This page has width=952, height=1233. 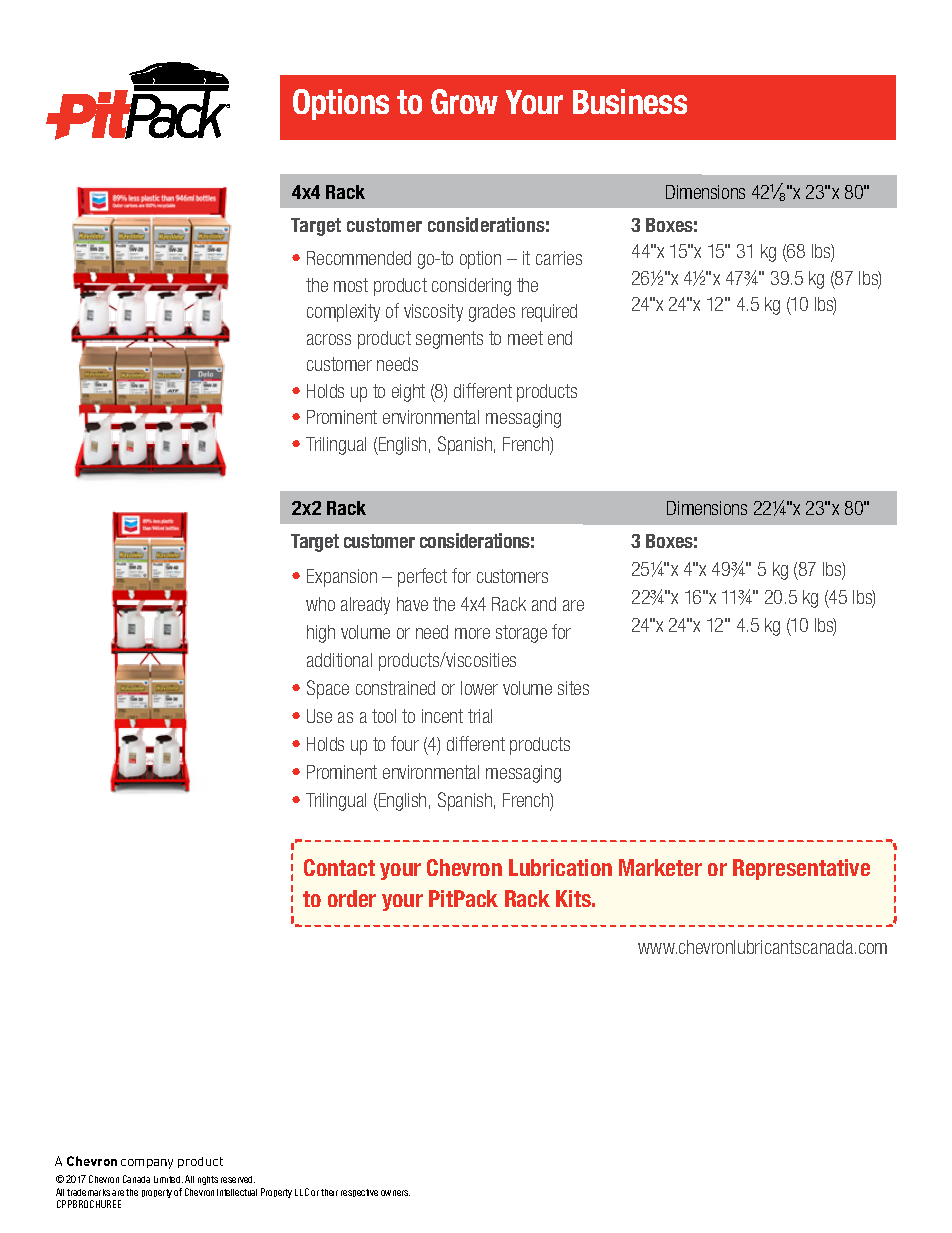 I want to click on high, so click(x=321, y=634).
